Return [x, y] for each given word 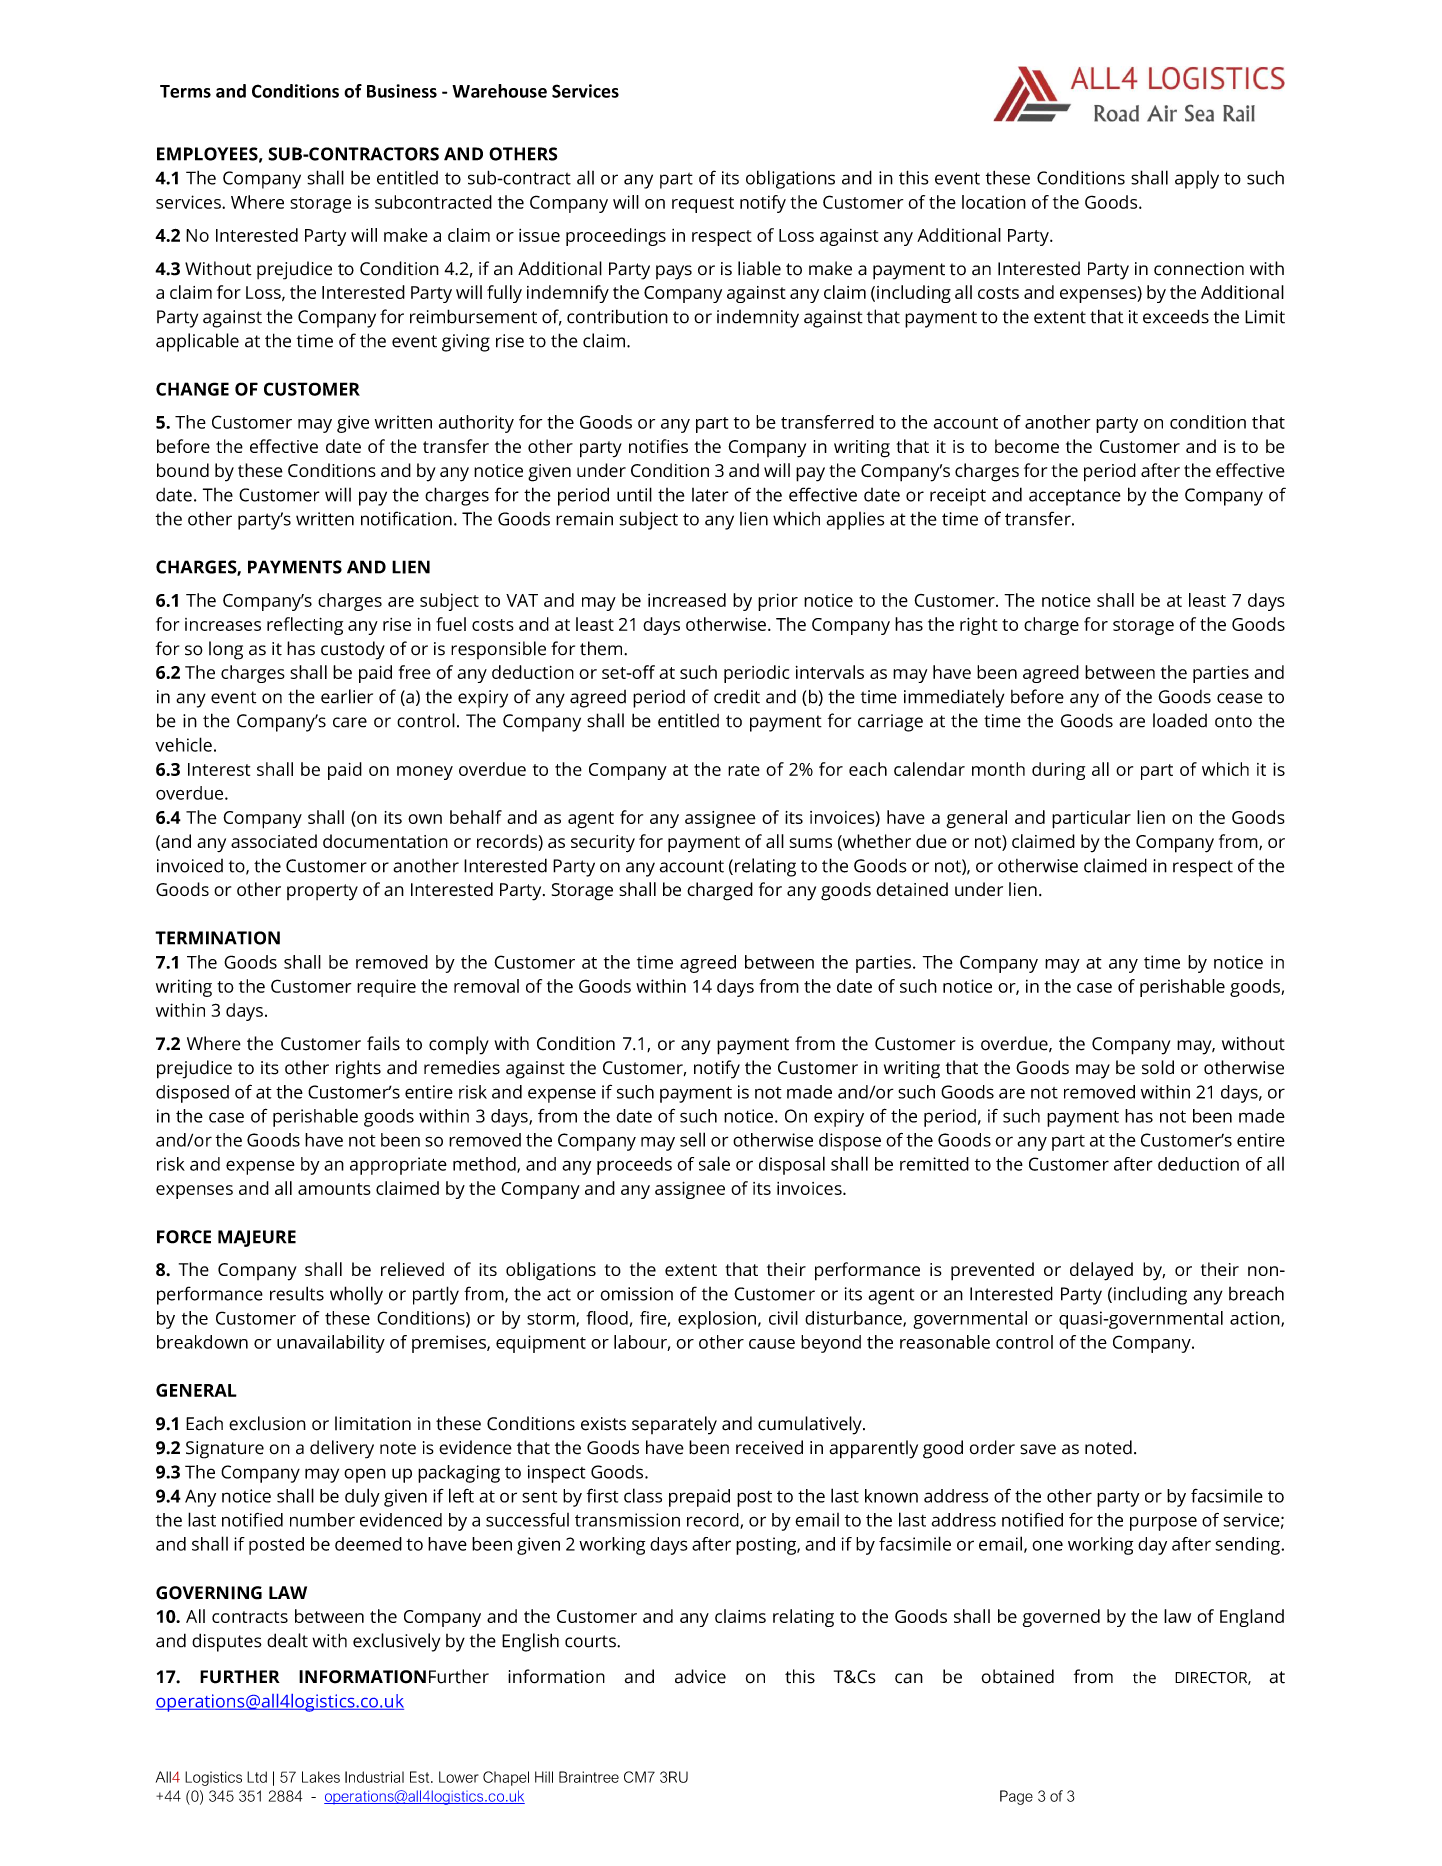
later [710, 495]
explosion [717, 1320]
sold [1158, 1067]
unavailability [331, 1344]
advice [700, 1676]
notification [406, 518]
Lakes [321, 1777]
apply [1197, 180]
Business [402, 91]
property [322, 892]
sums [811, 843]
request [703, 205]
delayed [1101, 1271]
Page [1016, 1797]
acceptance [1075, 497]
